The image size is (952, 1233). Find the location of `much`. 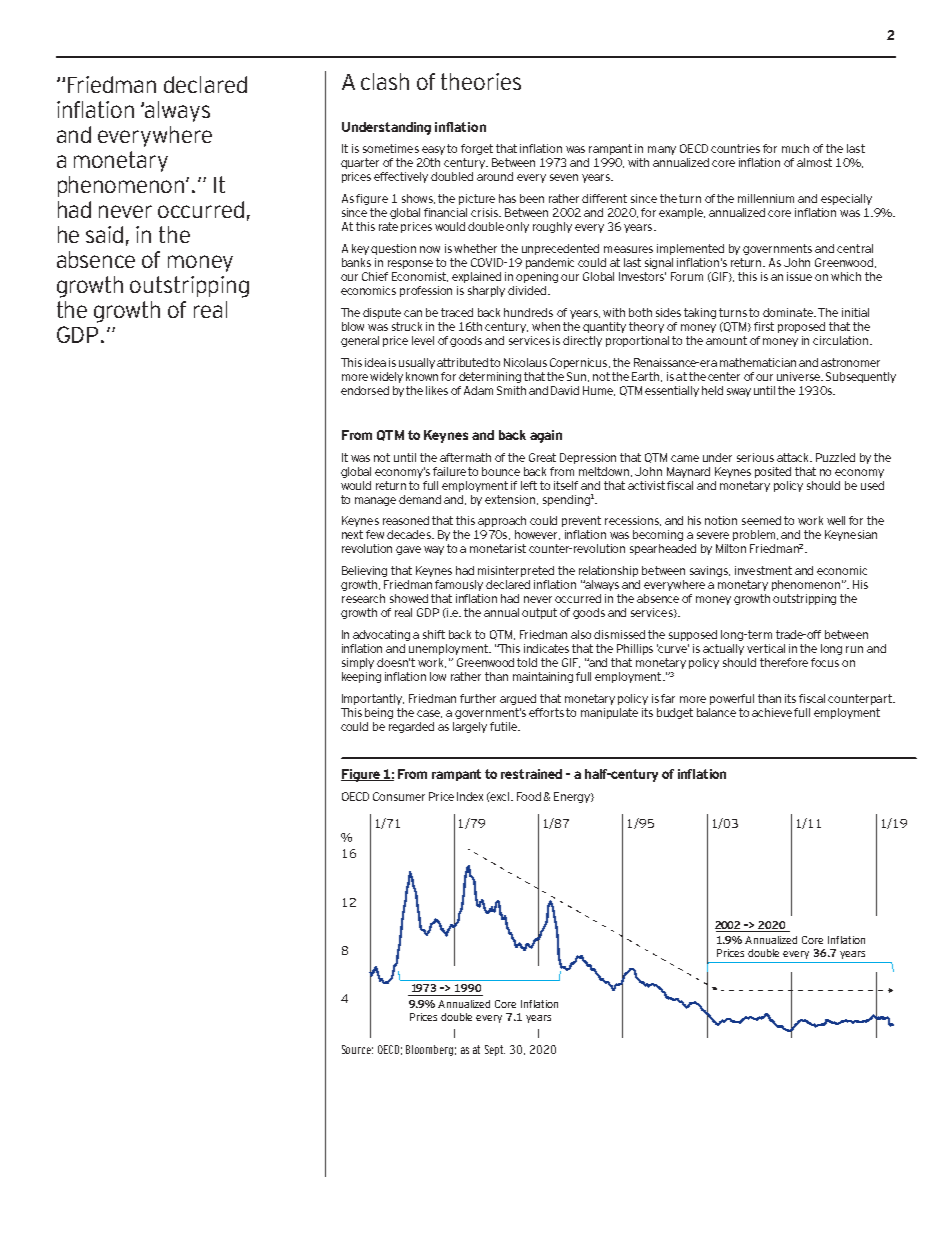

much is located at coordinates (795, 148).
